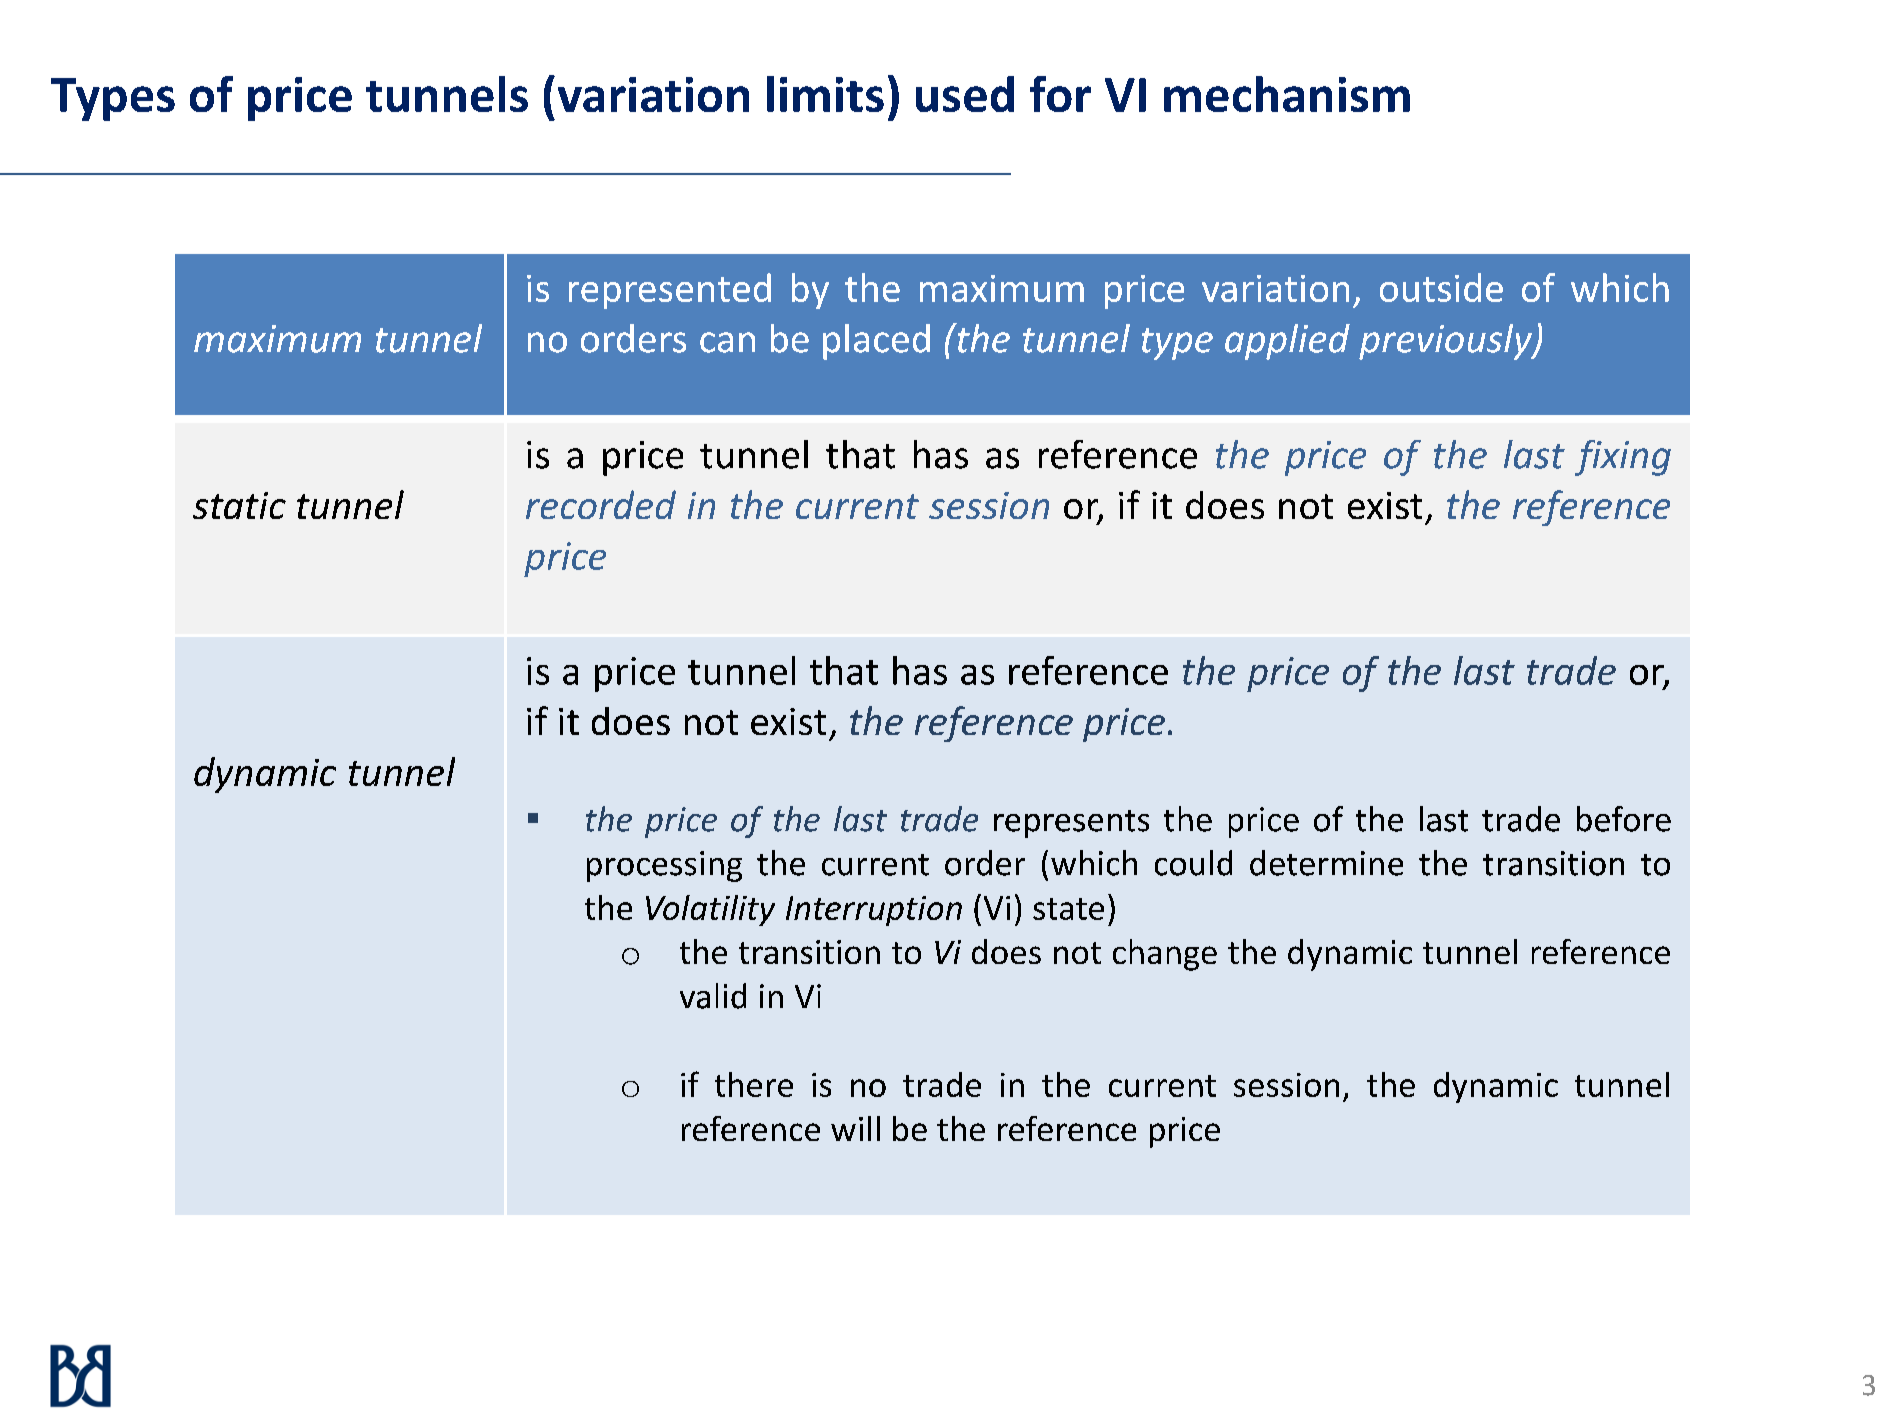 The image size is (1896, 1422). What do you see at coordinates (965, 94) in the image?
I see `used` at bounding box center [965, 94].
